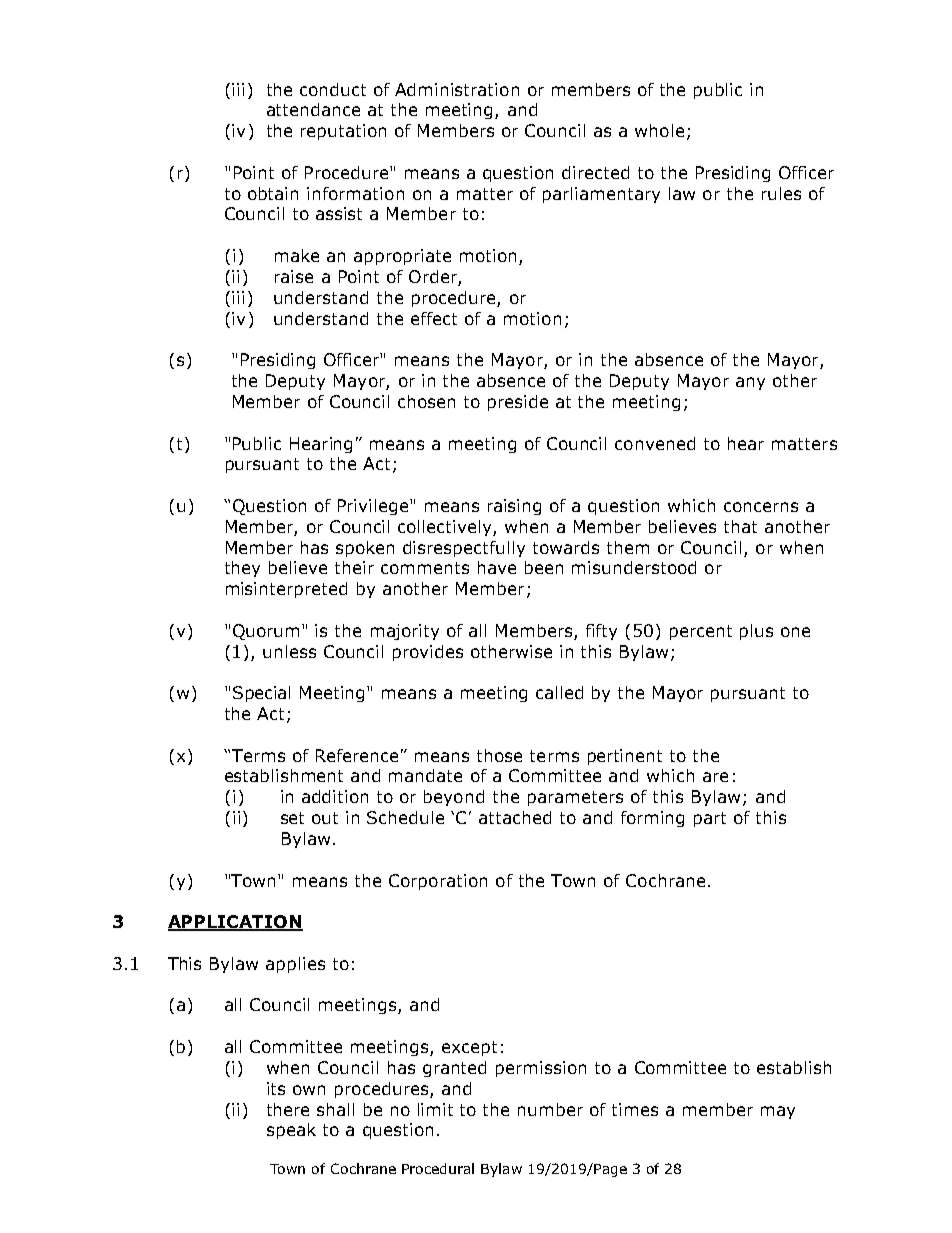 The height and width of the screenshot is (1233, 952). I want to click on attendance, so click(313, 109).
